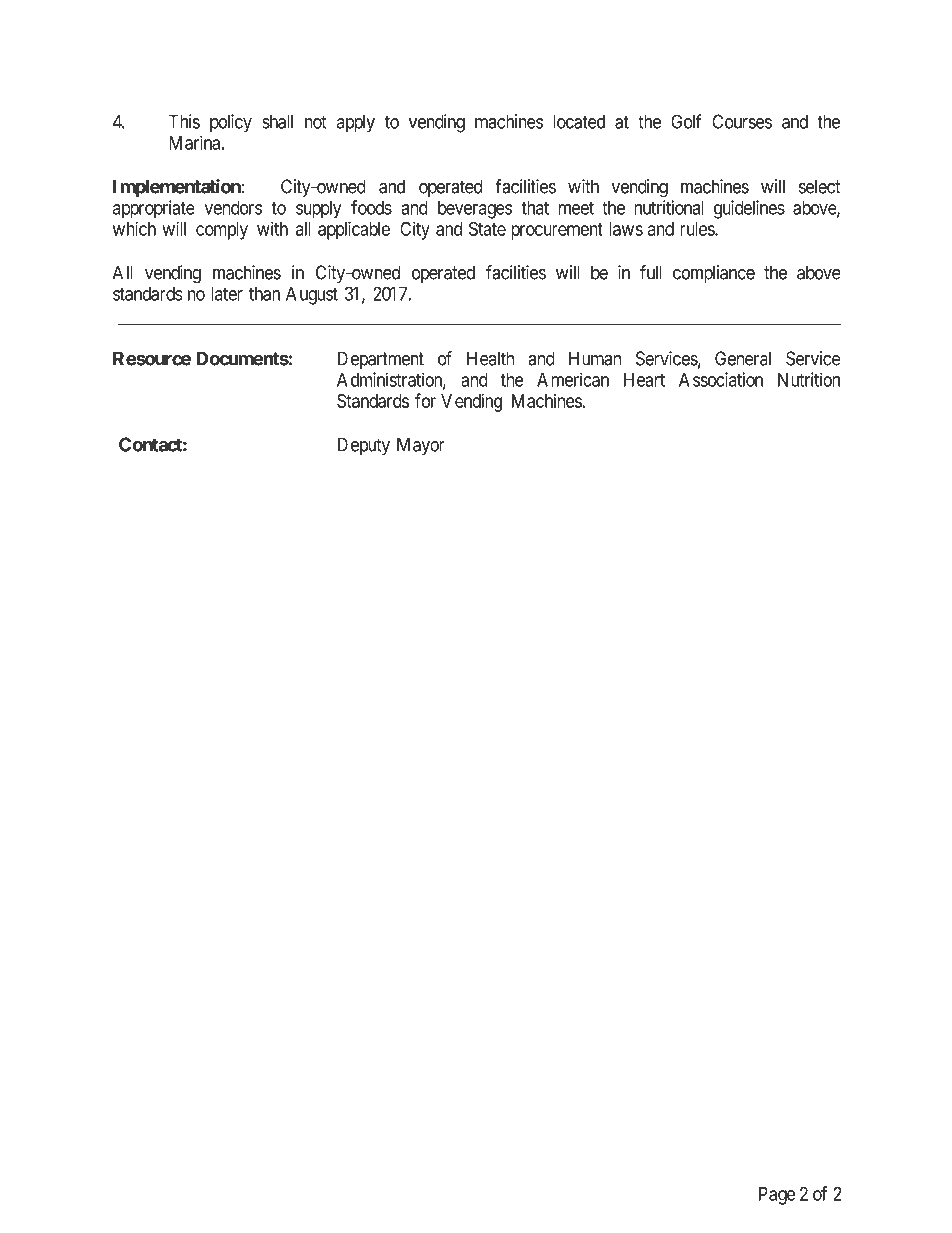 Image resolution: width=952 pixels, height=1233 pixels. What do you see at coordinates (364, 446) in the image?
I see `Deputy` at bounding box center [364, 446].
